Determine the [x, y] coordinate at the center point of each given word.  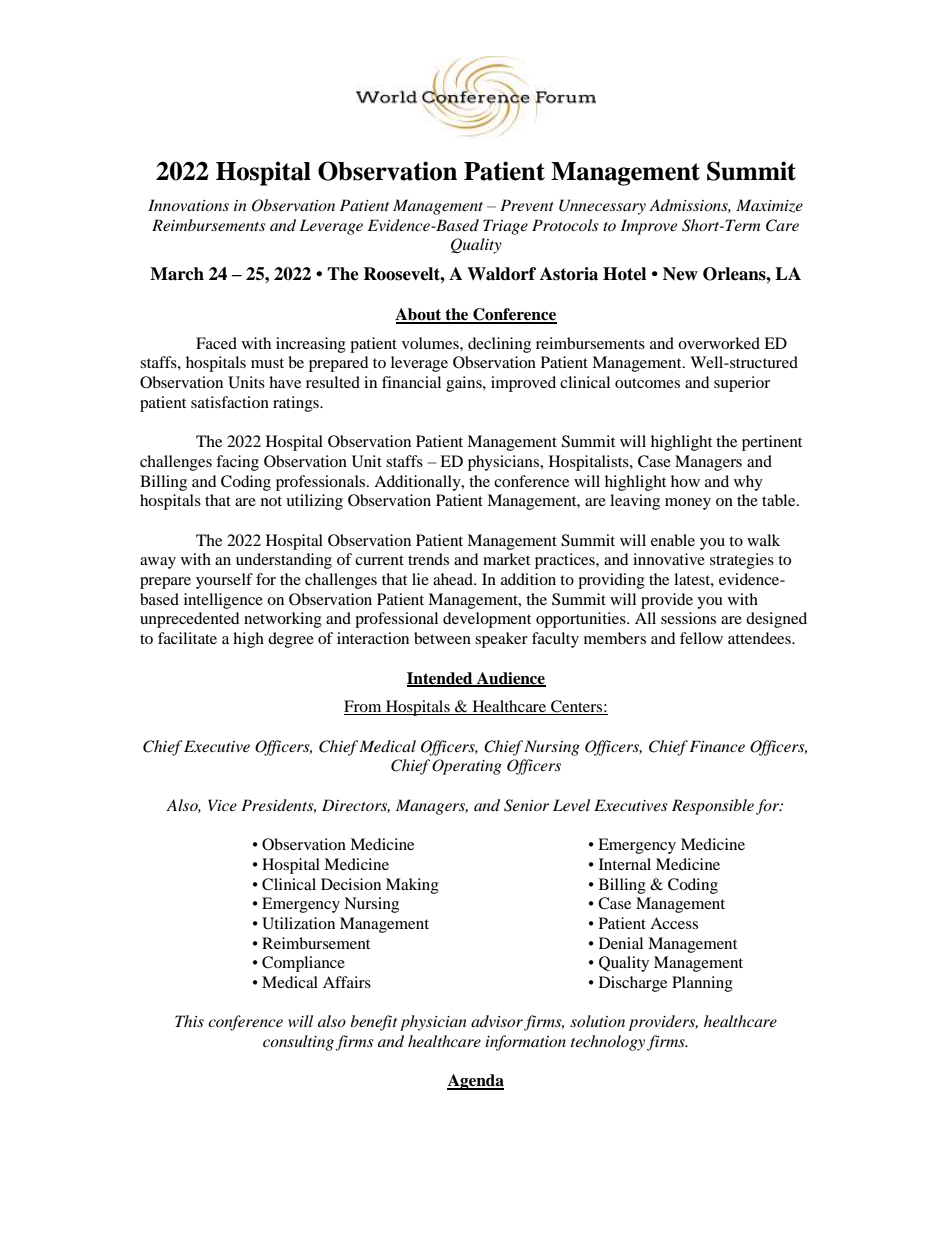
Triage [505, 227]
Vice [222, 805]
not [271, 501]
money [688, 504]
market [506, 559]
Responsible [713, 807]
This [189, 1021]
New [680, 274]
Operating [467, 767]
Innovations [188, 205]
